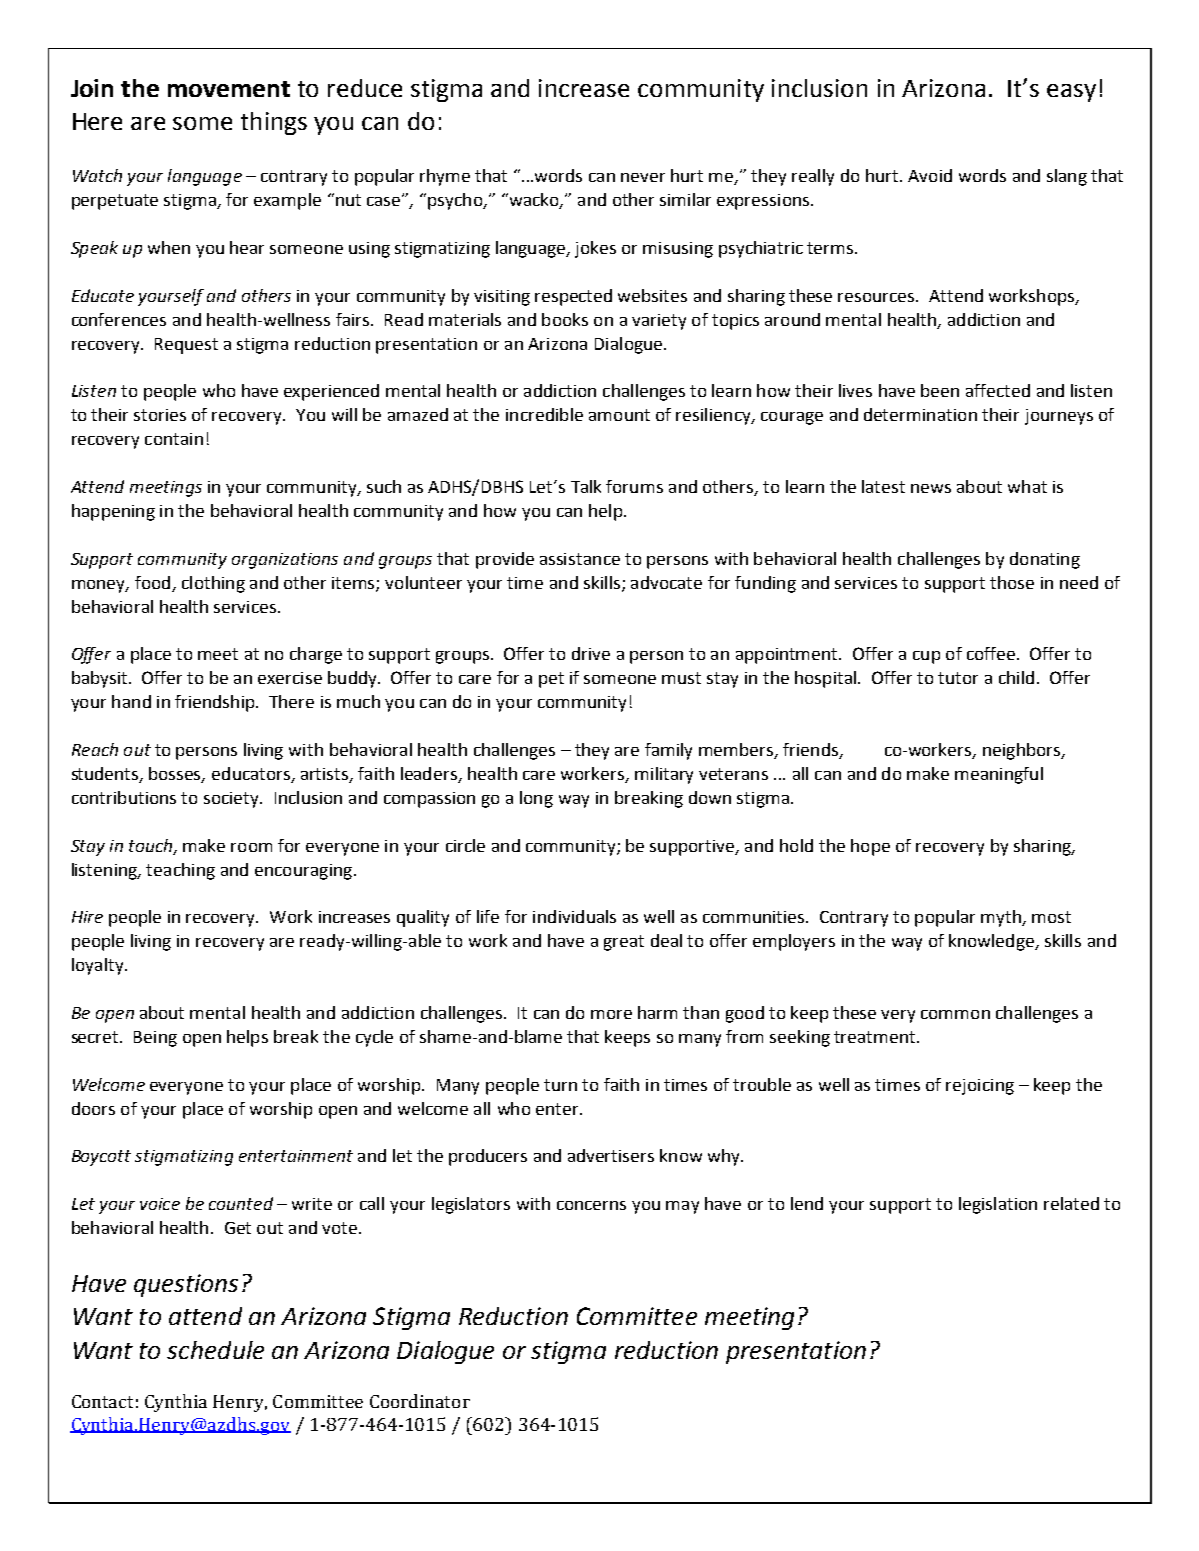 This screenshot has width=1199, height=1551. What do you see at coordinates (186, 1285) in the screenshot?
I see `questions` at bounding box center [186, 1285].
